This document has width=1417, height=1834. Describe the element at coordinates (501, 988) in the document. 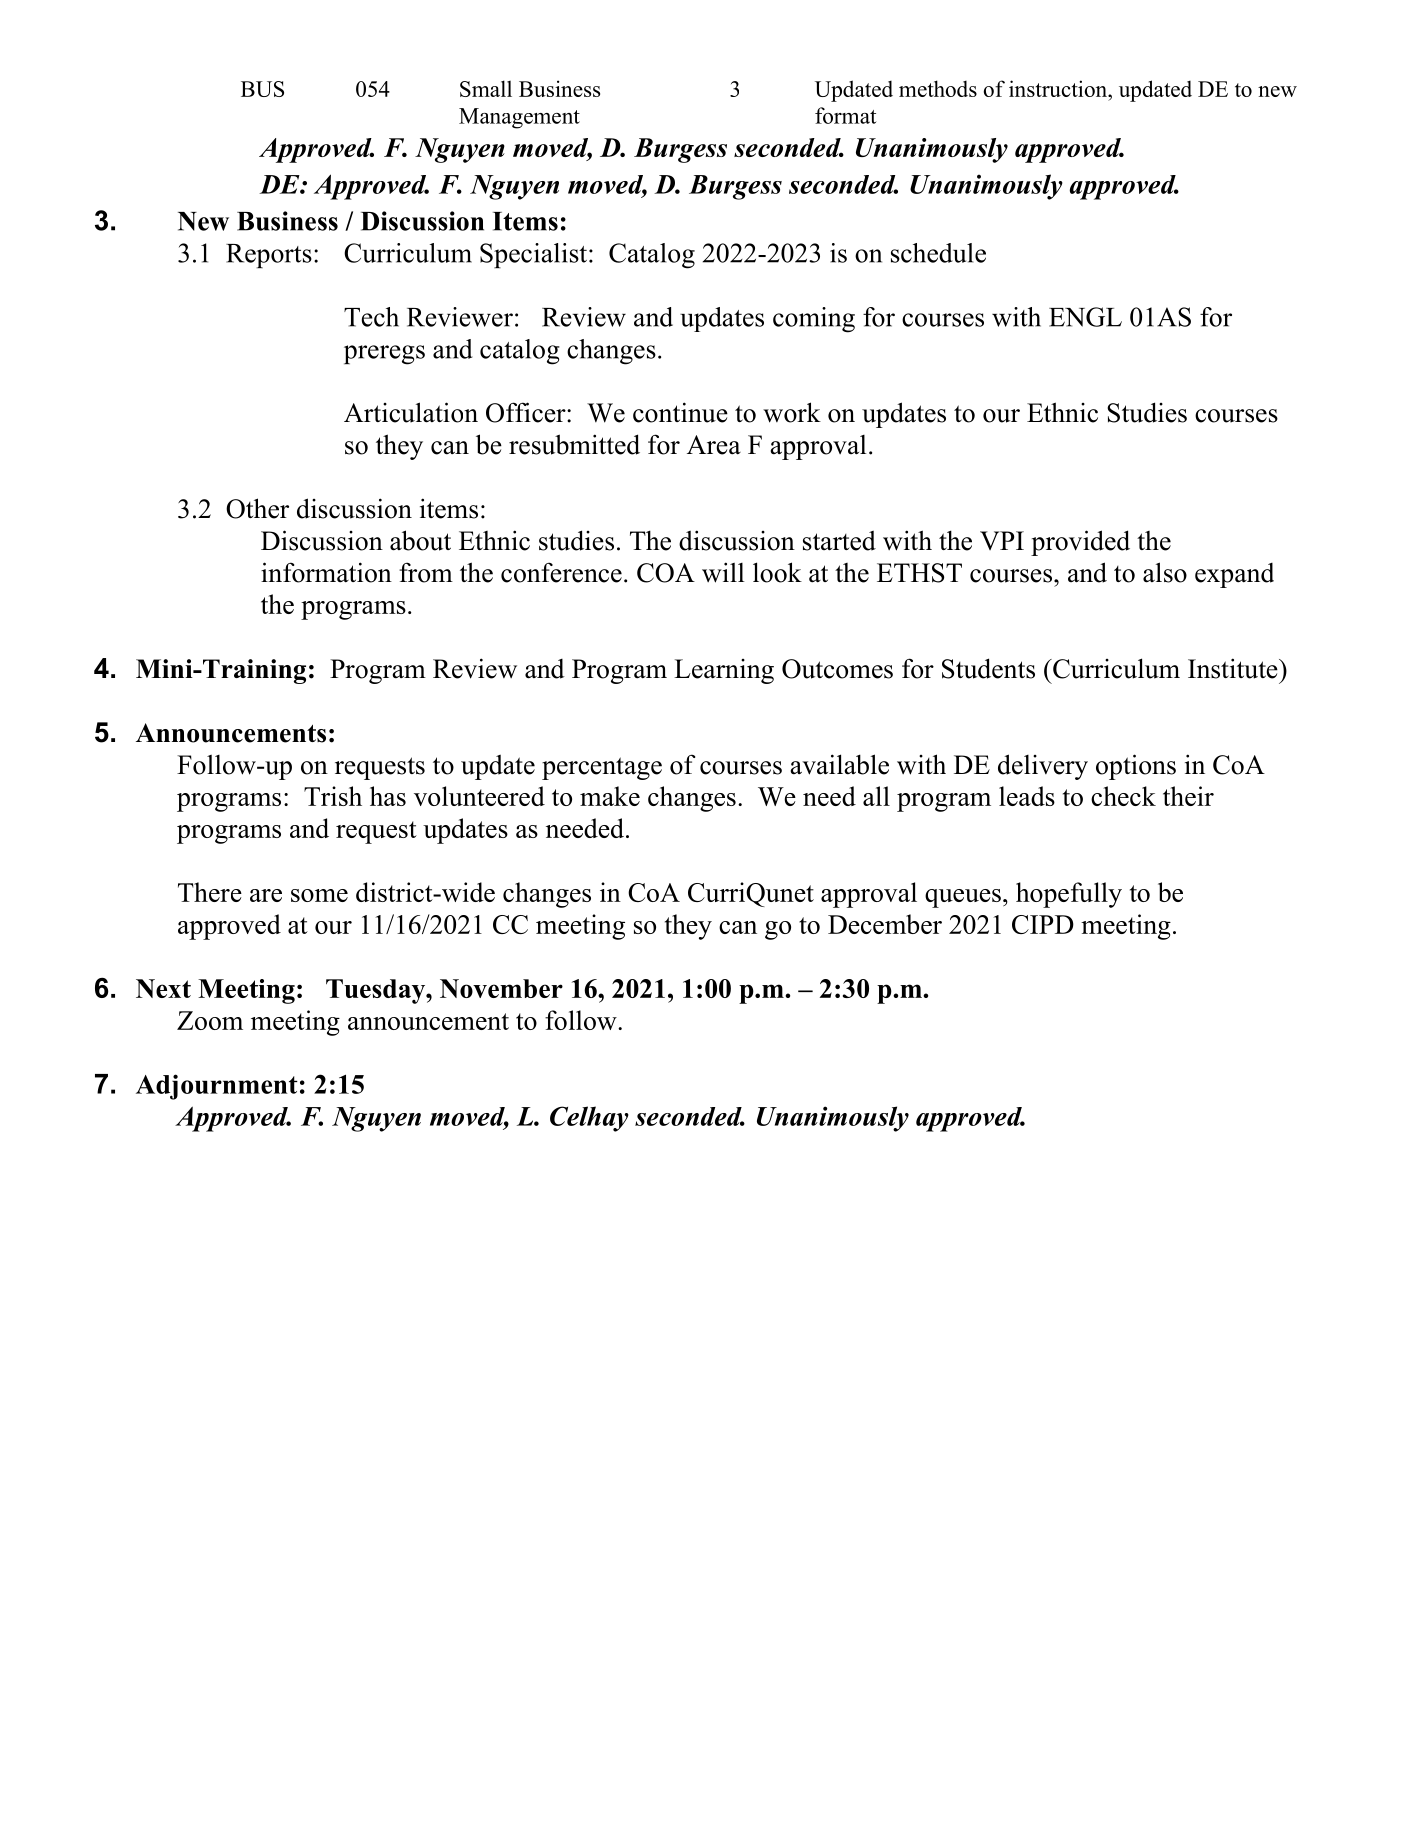

I see `November` at that location.
